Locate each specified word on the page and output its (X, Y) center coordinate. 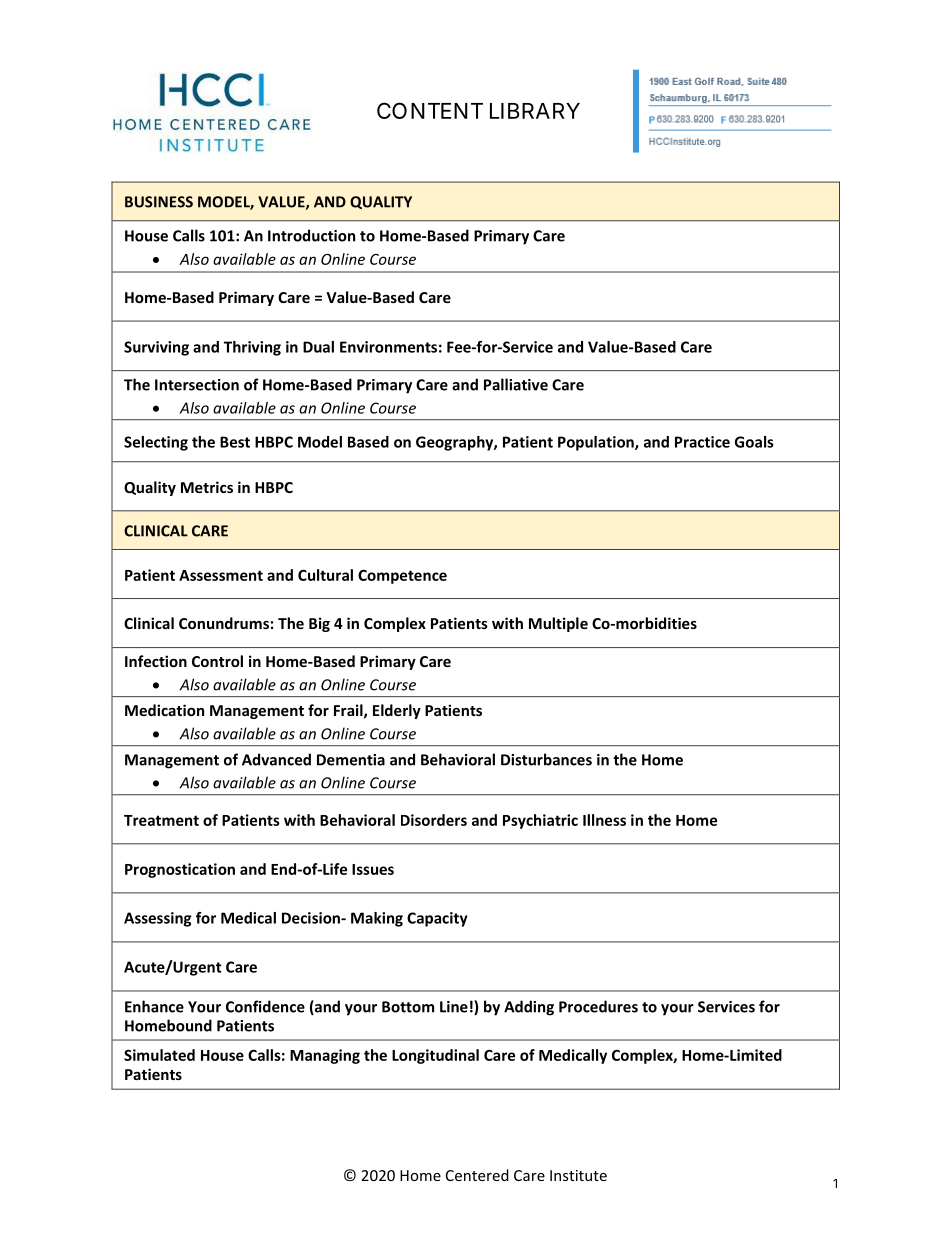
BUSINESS (159, 202)
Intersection (197, 385)
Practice (702, 442)
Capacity (437, 919)
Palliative (516, 384)
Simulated (159, 1055)
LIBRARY (535, 111)
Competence (402, 576)
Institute (578, 1175)
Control (217, 661)
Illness (604, 820)
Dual (318, 347)
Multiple (558, 624)
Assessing (158, 919)
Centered (477, 1175)
